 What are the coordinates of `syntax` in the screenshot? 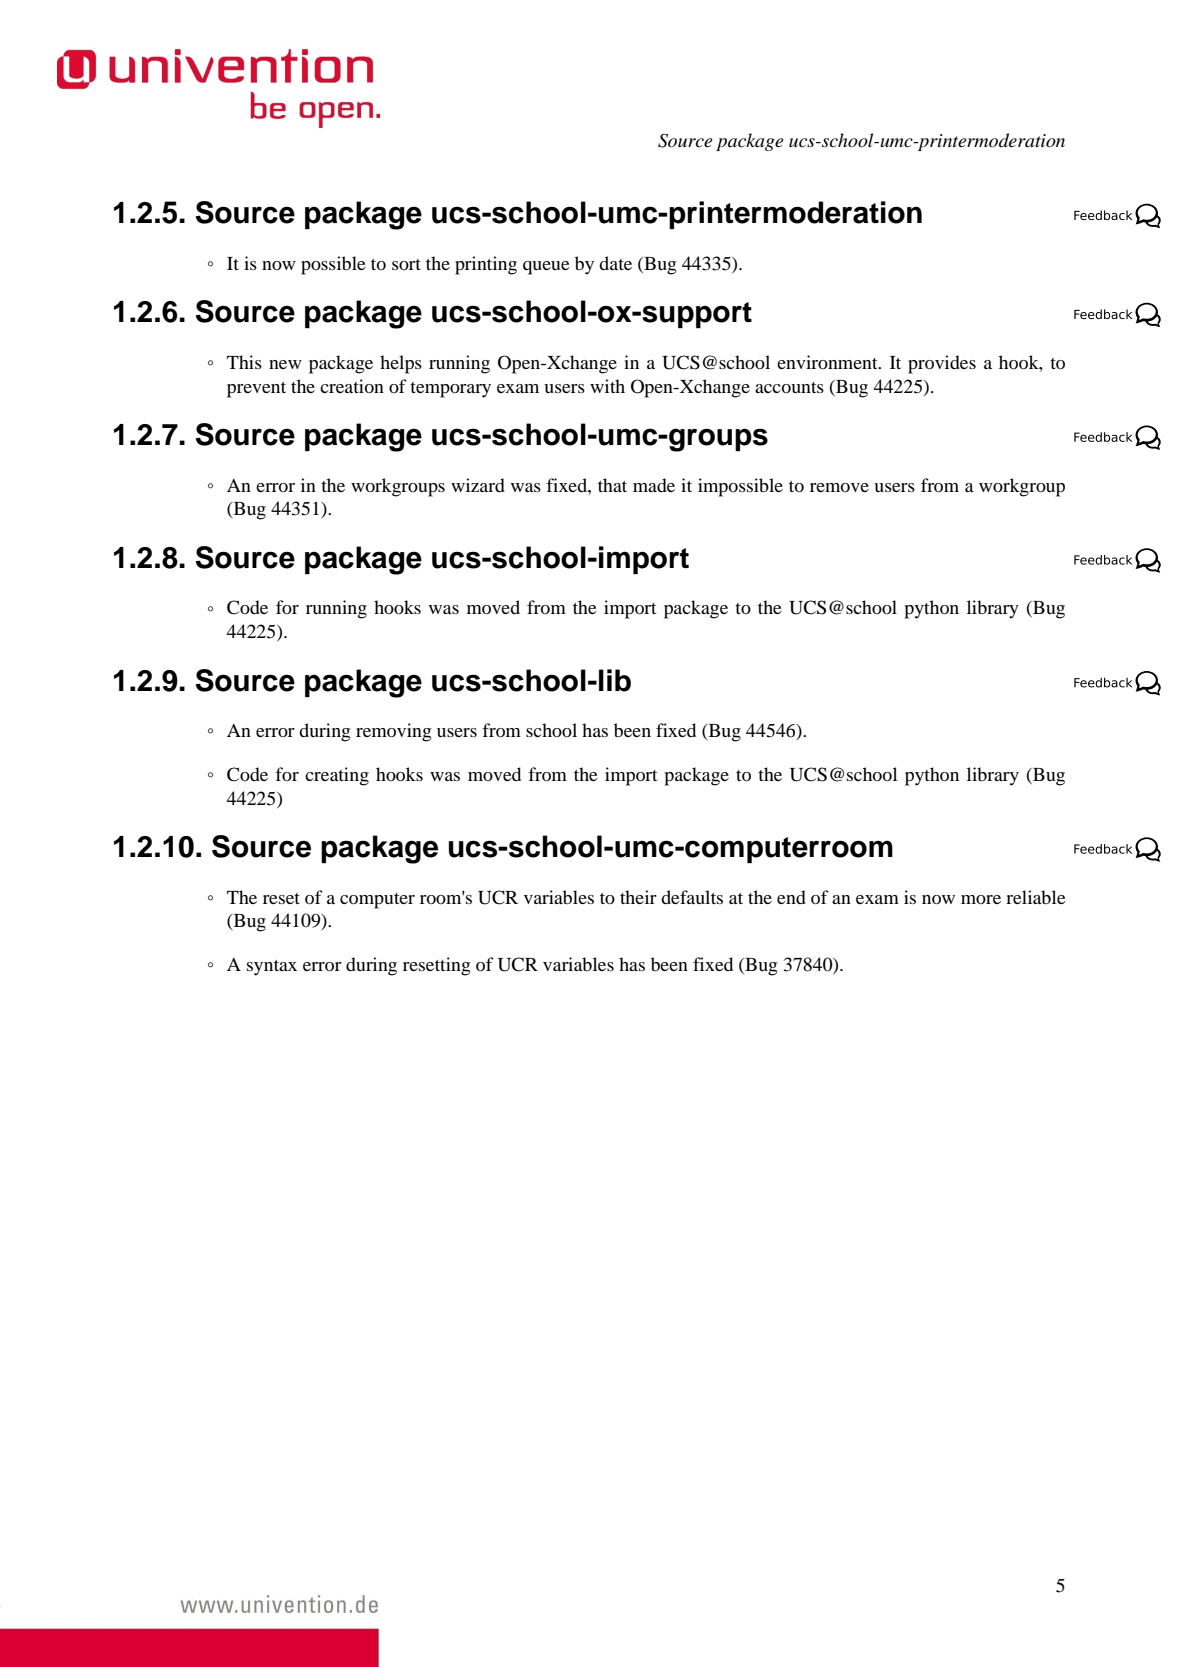 It's located at (272, 968).
